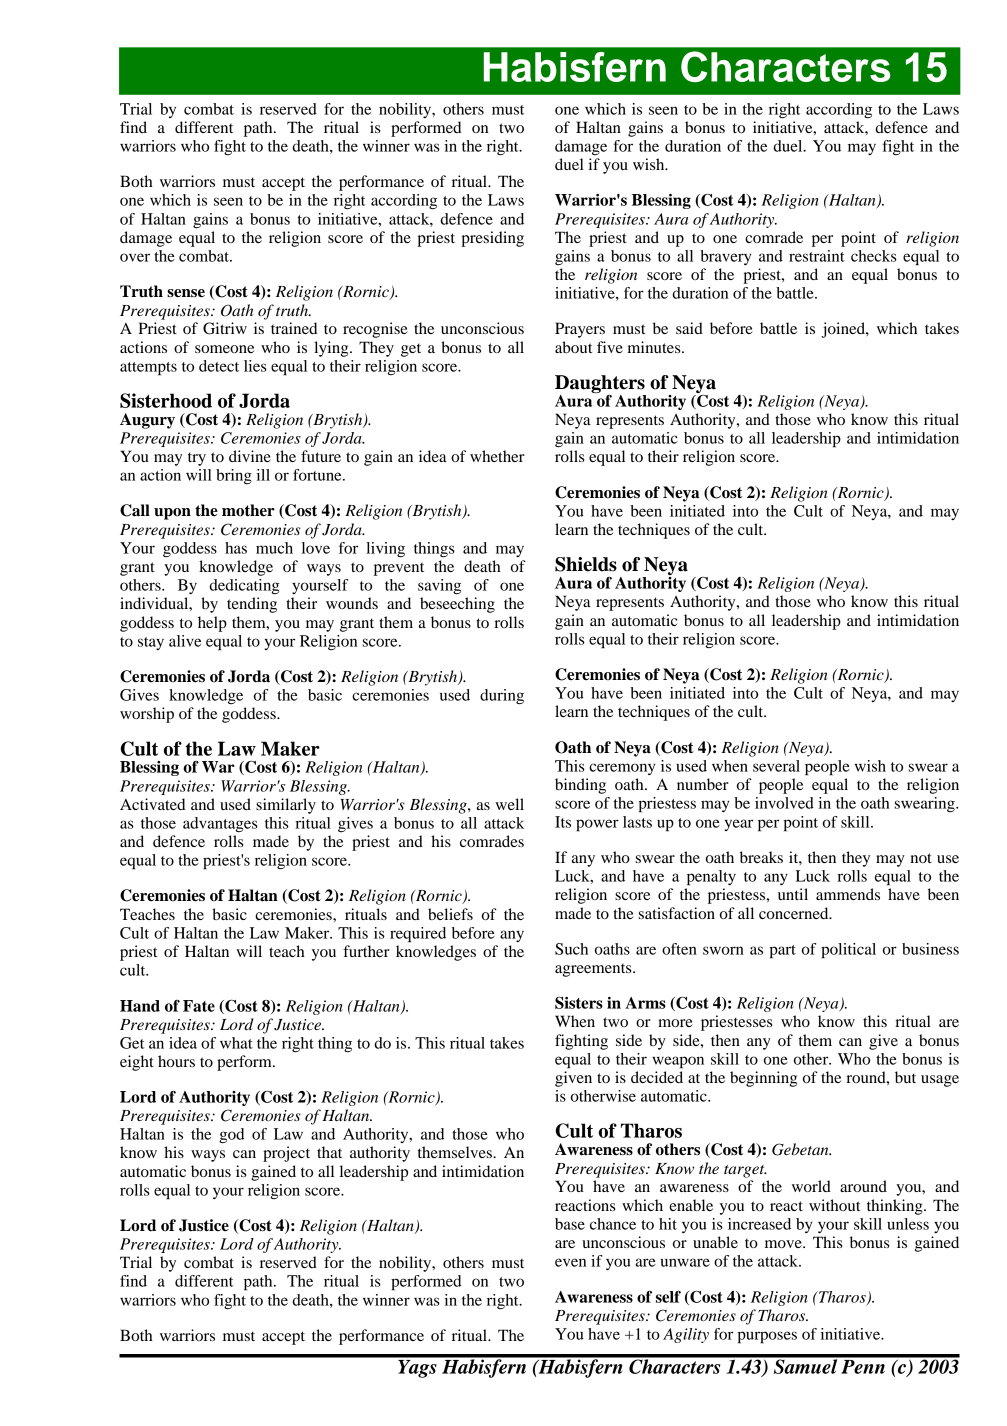 Image resolution: width=1007 pixels, height=1426 pixels. What do you see at coordinates (220, 824) in the screenshot?
I see `advantages` at bounding box center [220, 824].
